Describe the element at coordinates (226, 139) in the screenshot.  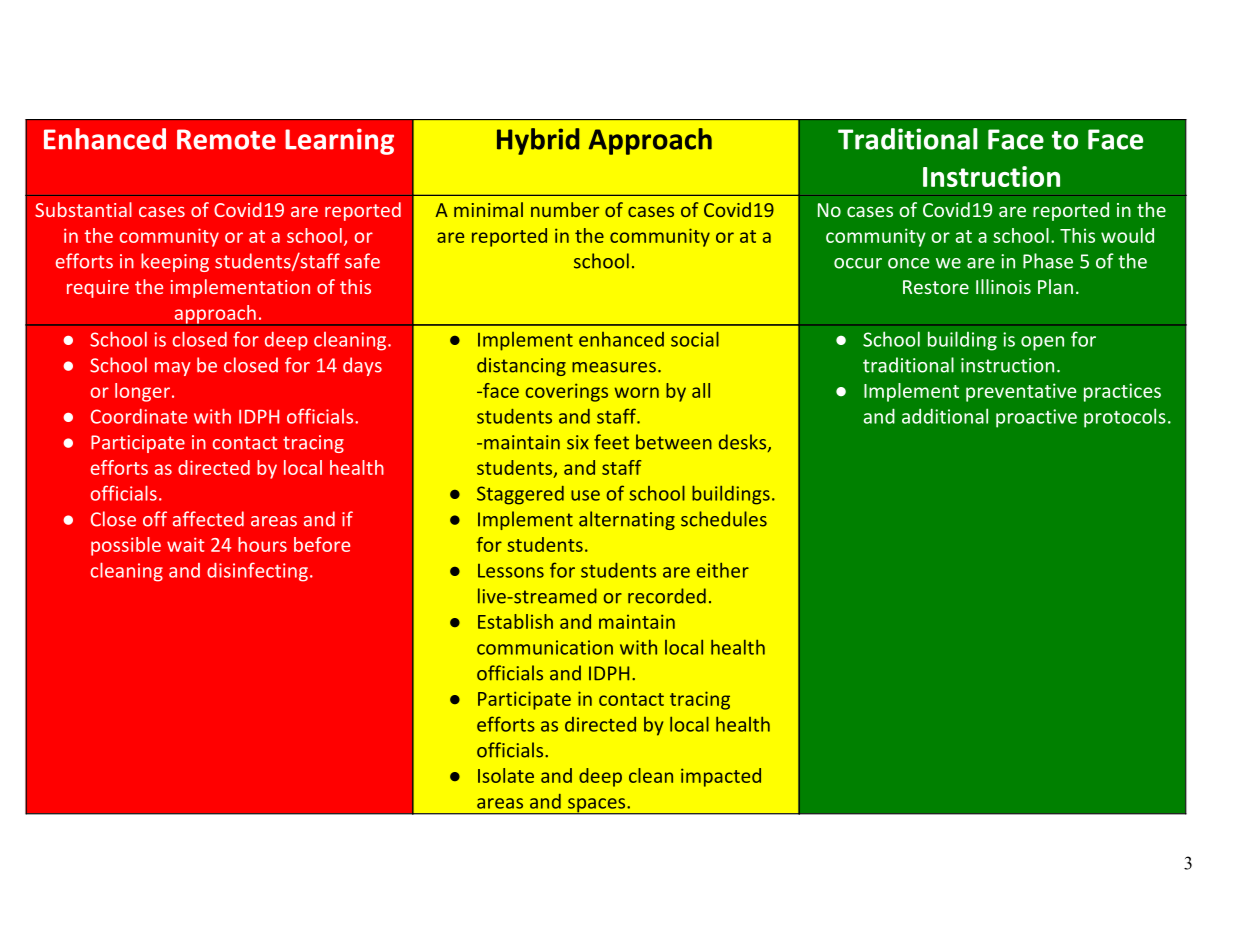
I see `Remote` at that location.
